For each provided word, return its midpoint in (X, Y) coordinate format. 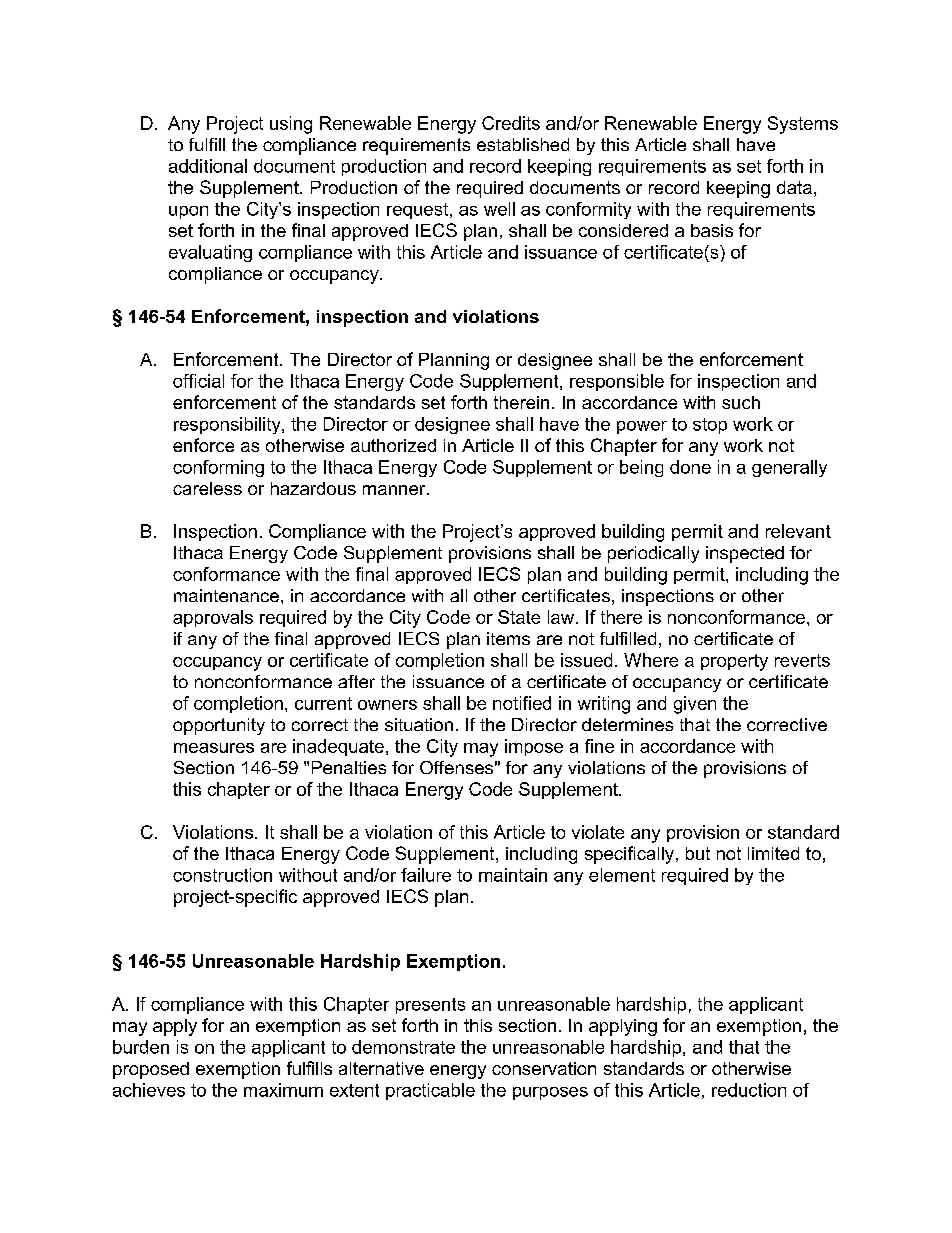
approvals (213, 618)
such (741, 402)
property (734, 662)
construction (222, 875)
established (523, 144)
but (698, 853)
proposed (151, 1070)
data (794, 187)
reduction (749, 1090)
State (519, 617)
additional (208, 166)
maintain (513, 875)
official (198, 381)
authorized (393, 445)
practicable (430, 1091)
